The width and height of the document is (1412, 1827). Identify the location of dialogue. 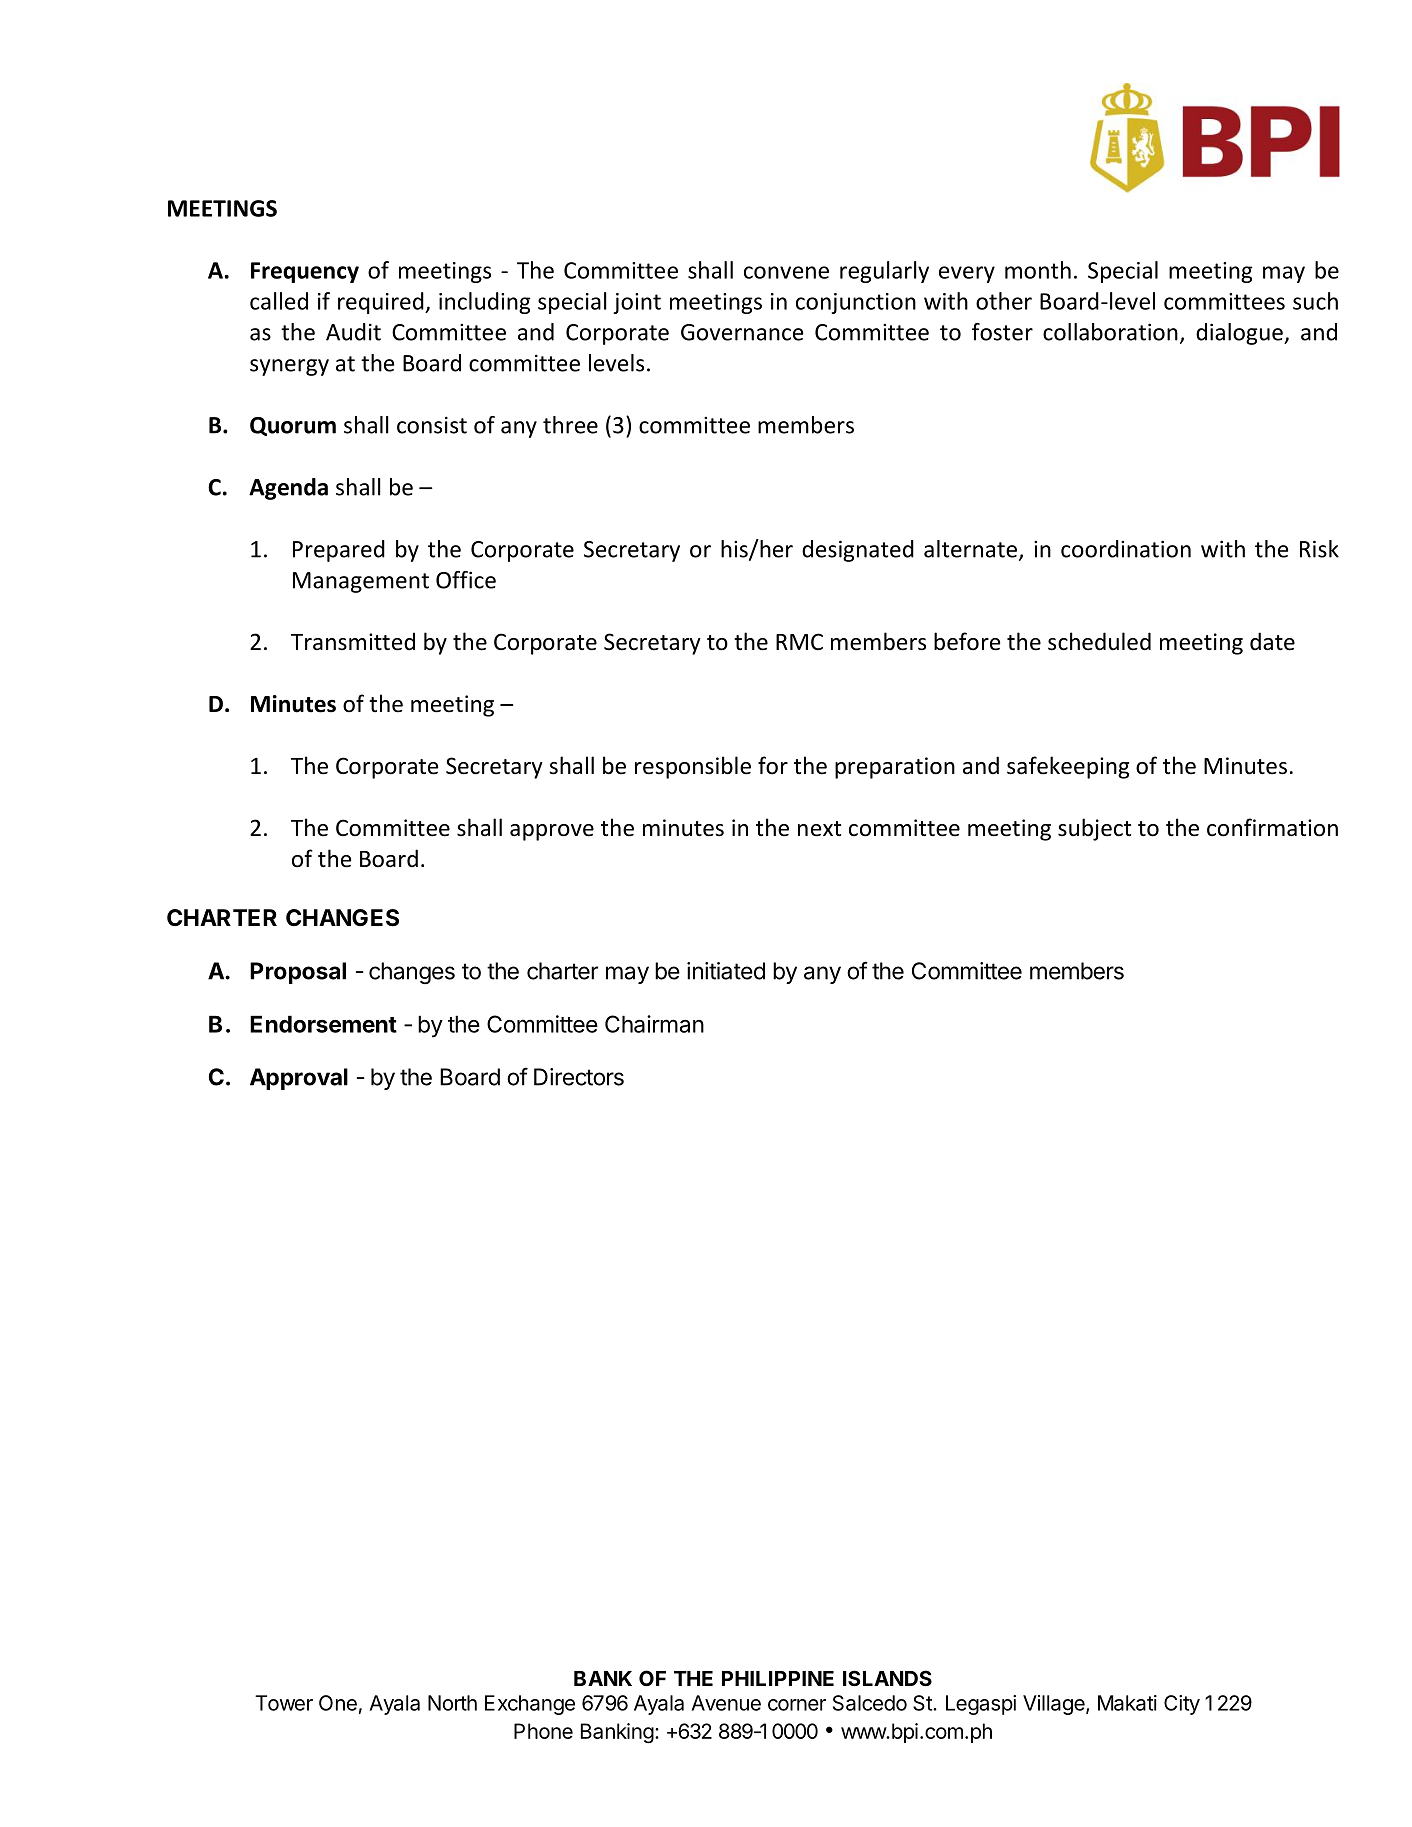
(1240, 334).
